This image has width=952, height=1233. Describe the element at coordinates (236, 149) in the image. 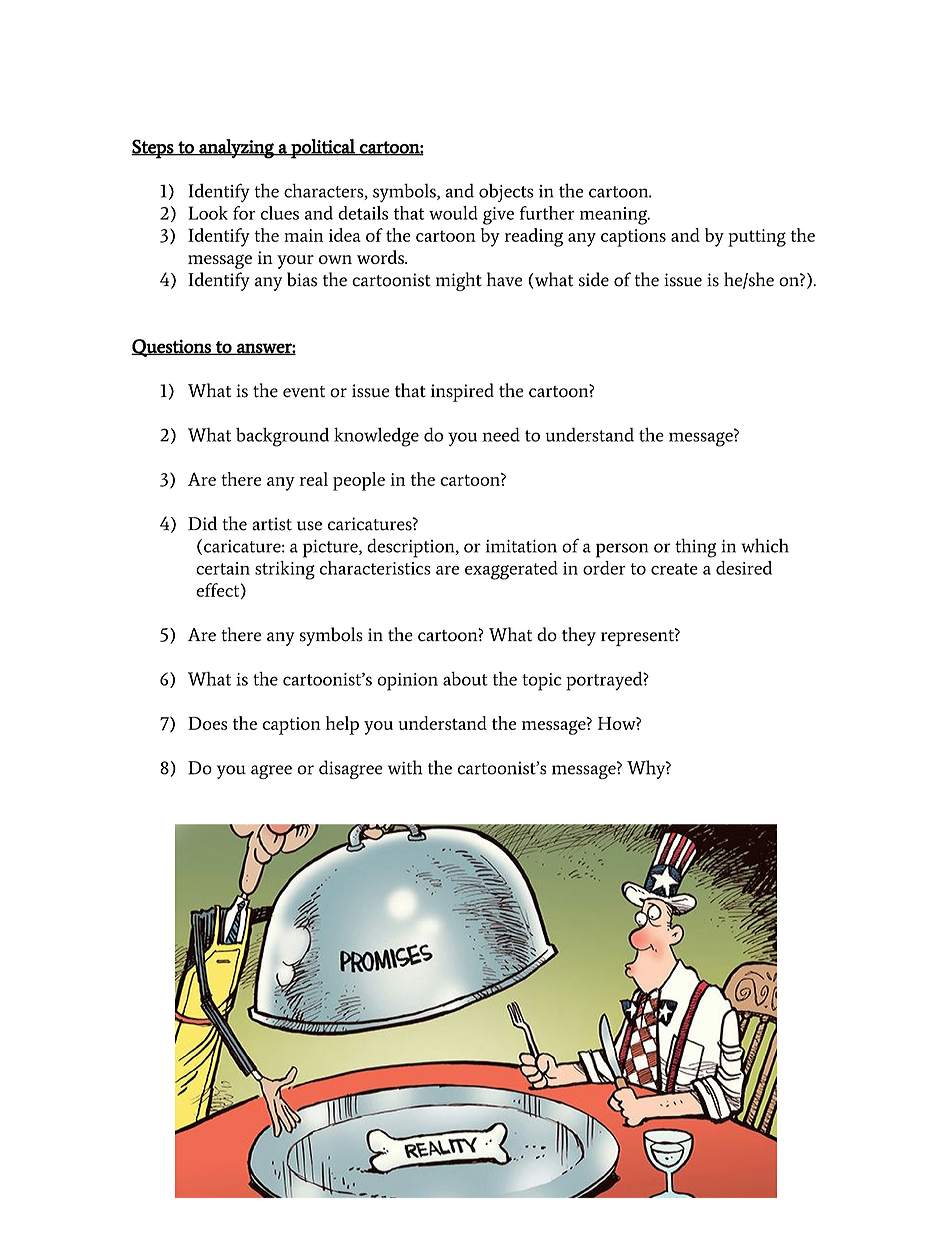

I see `analyzing` at that location.
